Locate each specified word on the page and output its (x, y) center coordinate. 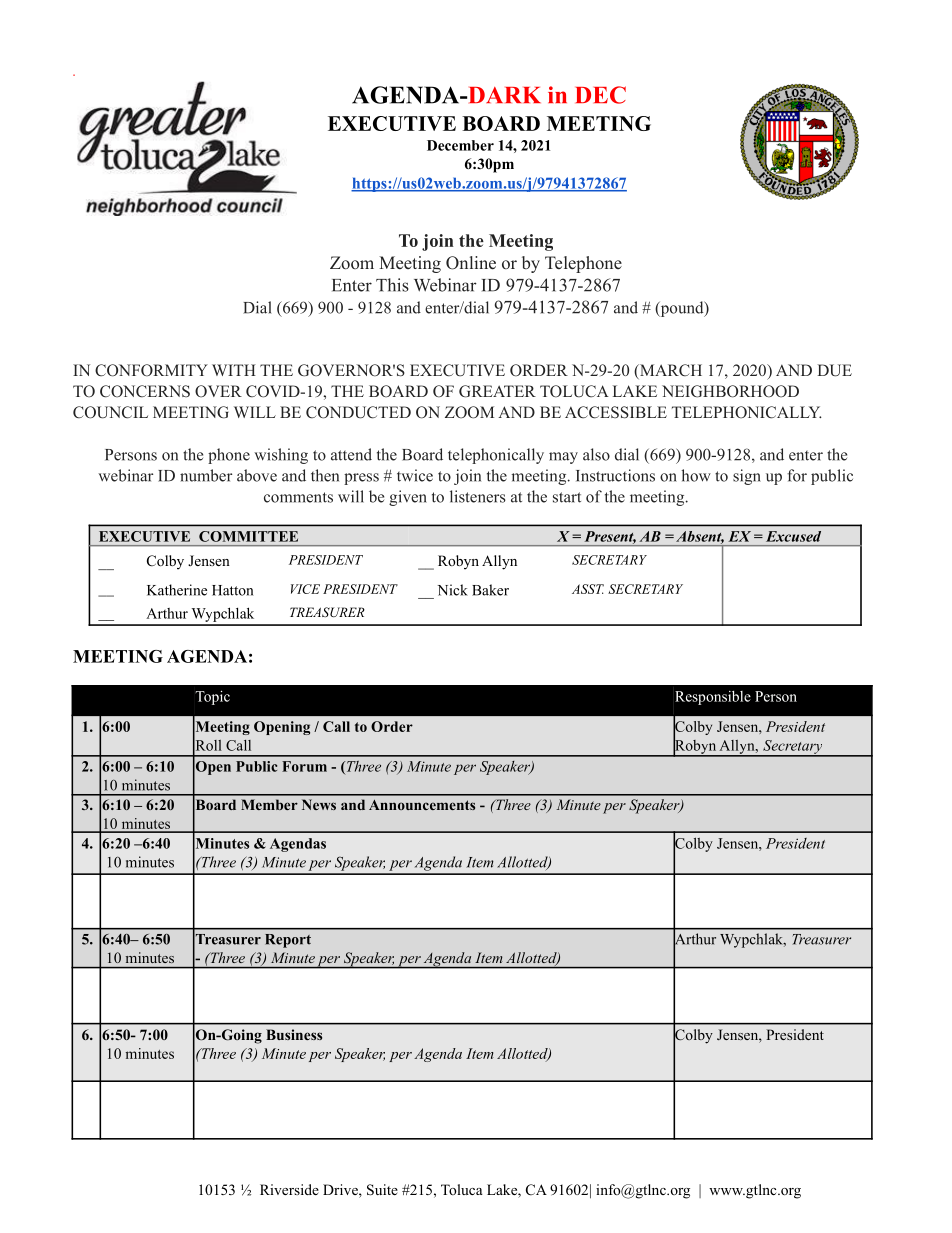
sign (747, 477)
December (460, 145)
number (206, 475)
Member (269, 804)
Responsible (713, 698)
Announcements (422, 805)
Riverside (289, 1189)
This (392, 285)
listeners (478, 496)
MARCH (670, 371)
